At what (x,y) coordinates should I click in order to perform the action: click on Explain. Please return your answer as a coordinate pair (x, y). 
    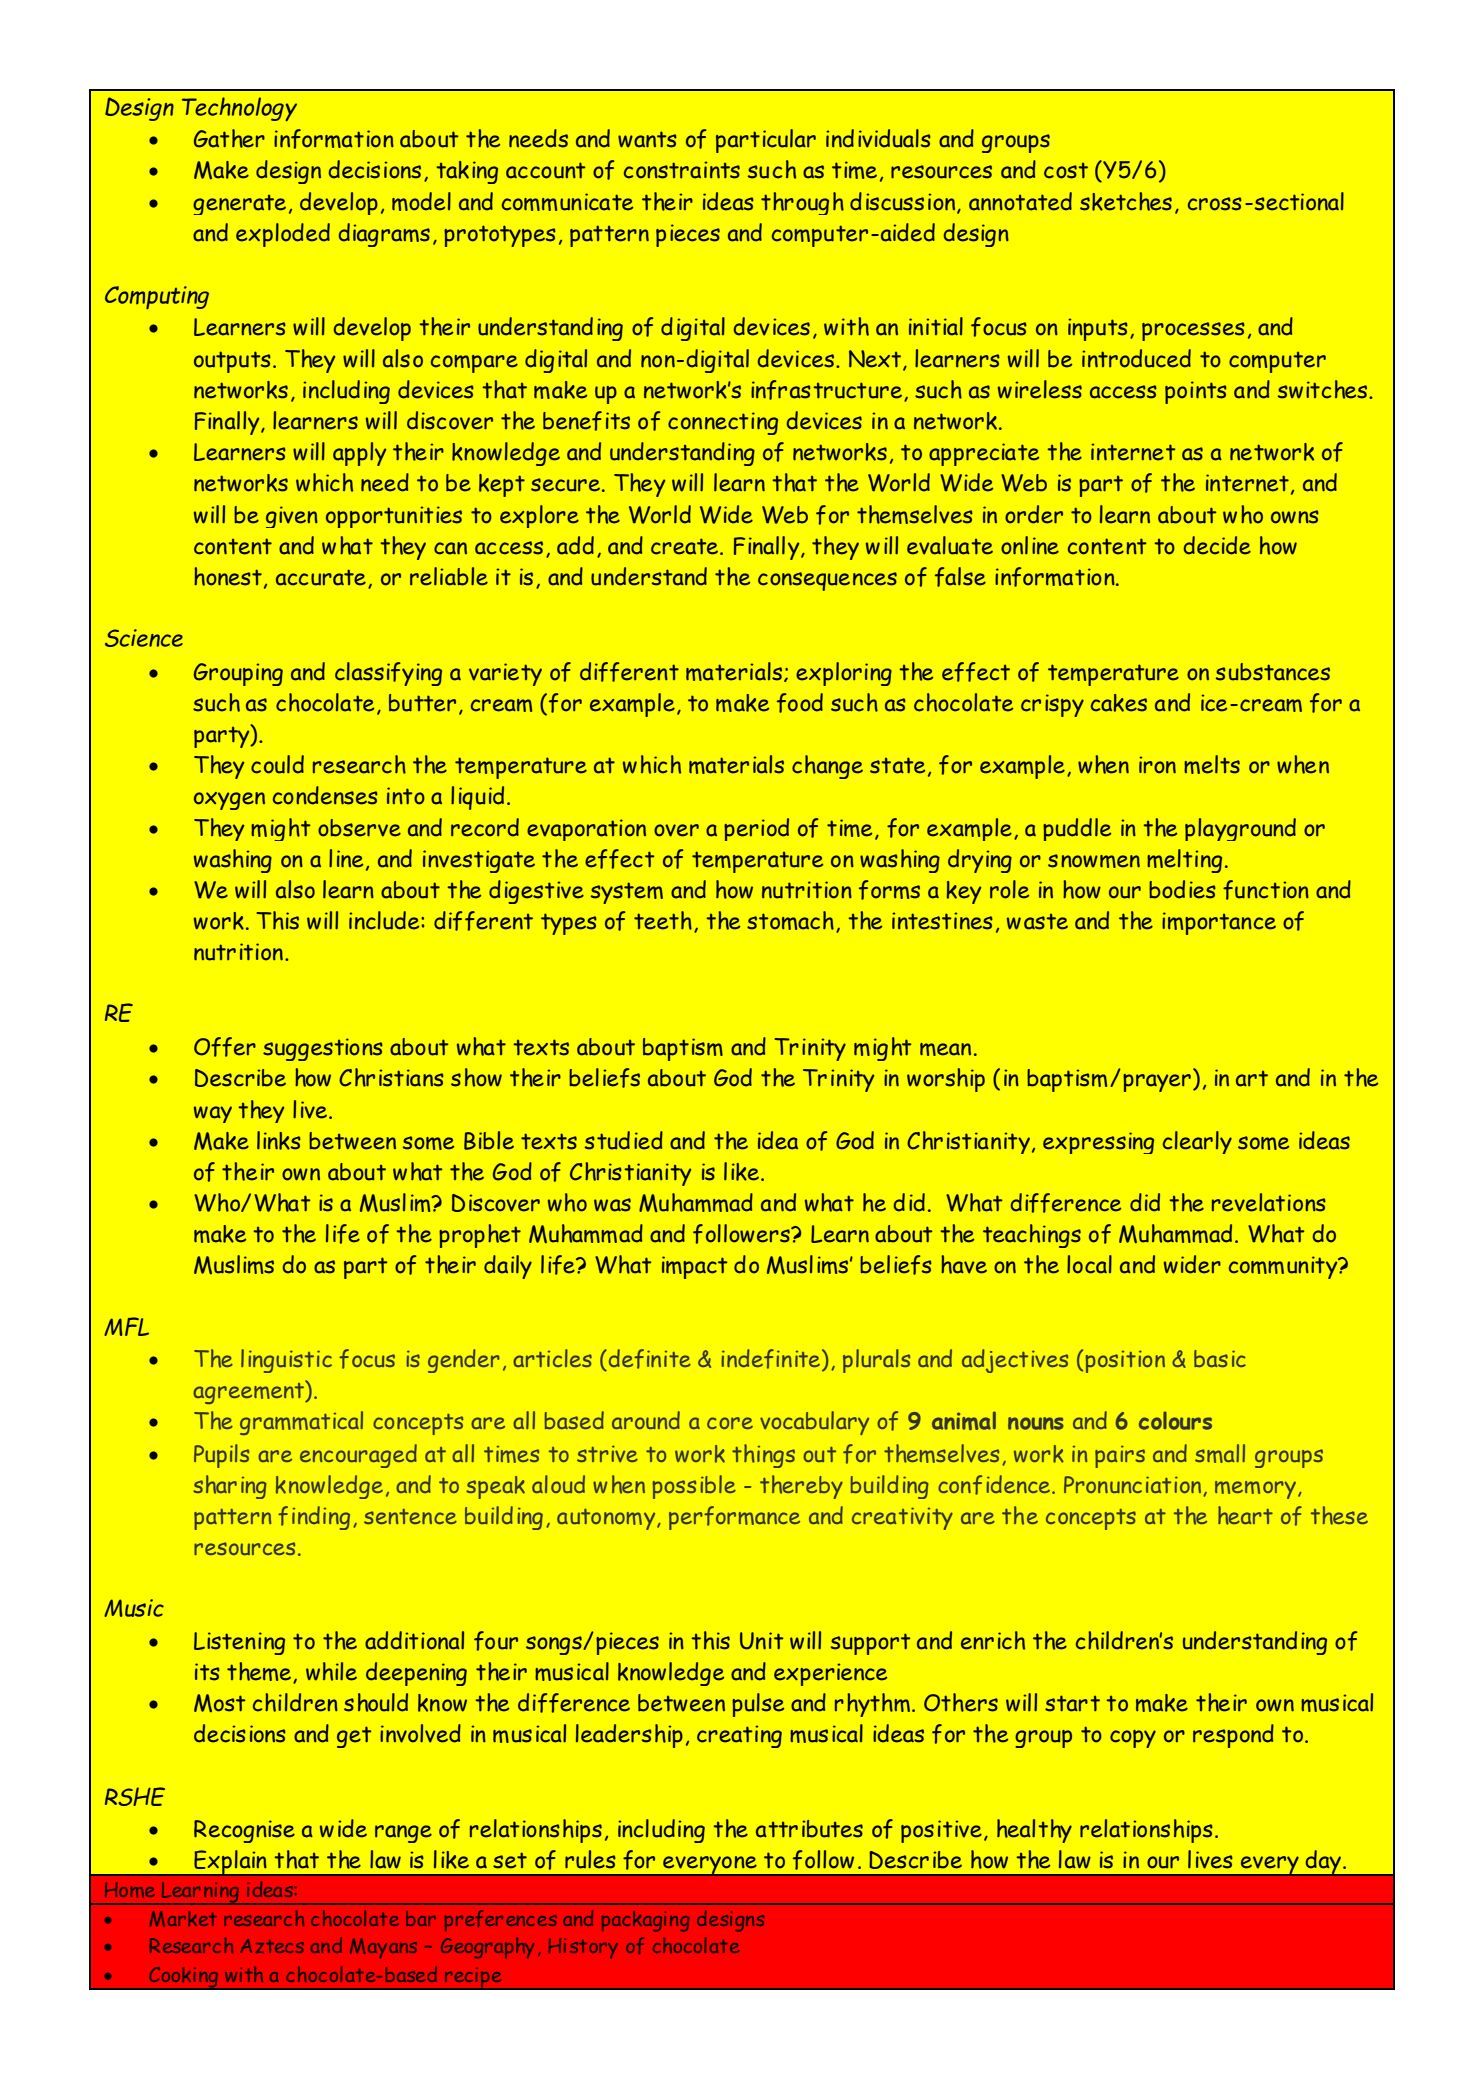
    Looking at the image, I should click on (230, 1863).
